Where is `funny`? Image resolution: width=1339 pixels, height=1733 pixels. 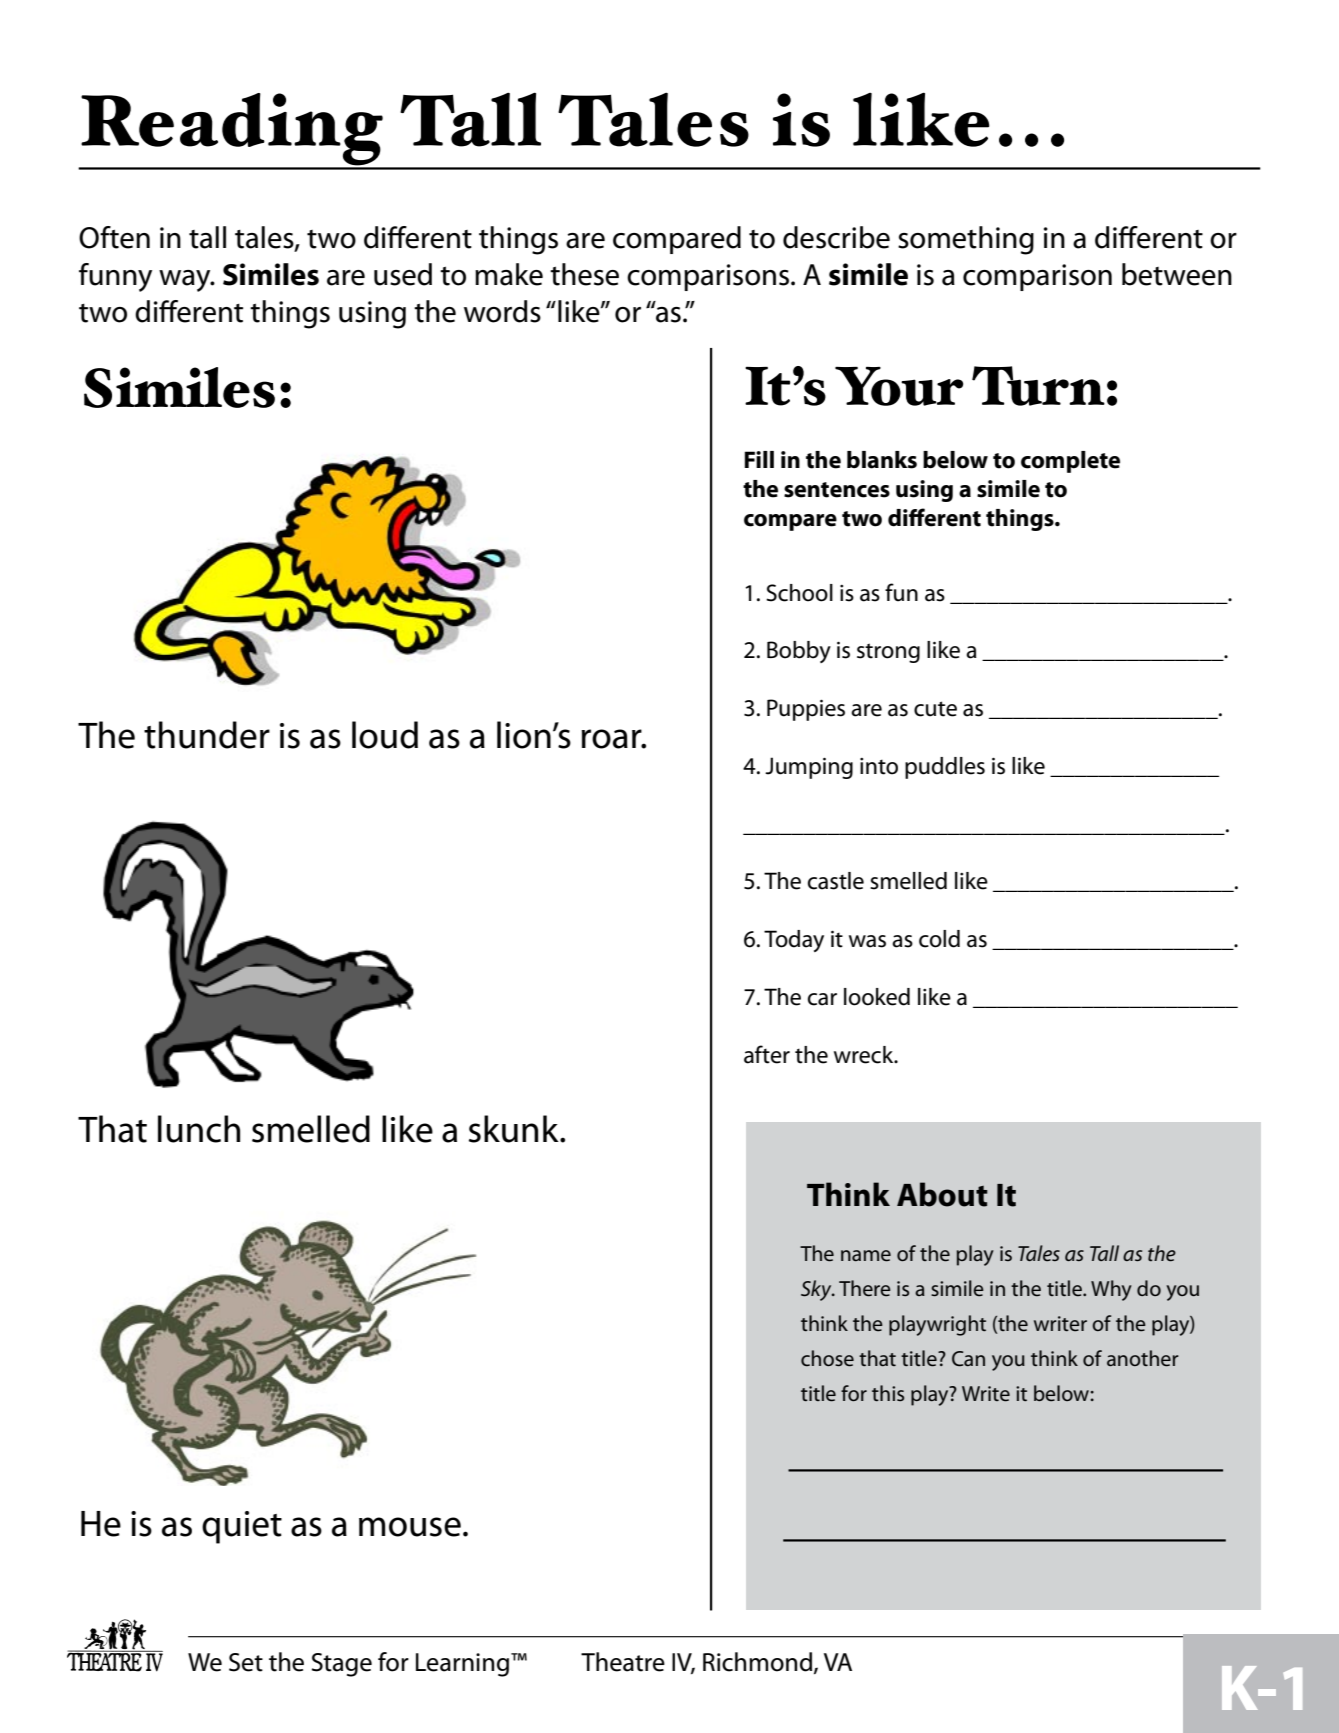
funny is located at coordinates (115, 277).
